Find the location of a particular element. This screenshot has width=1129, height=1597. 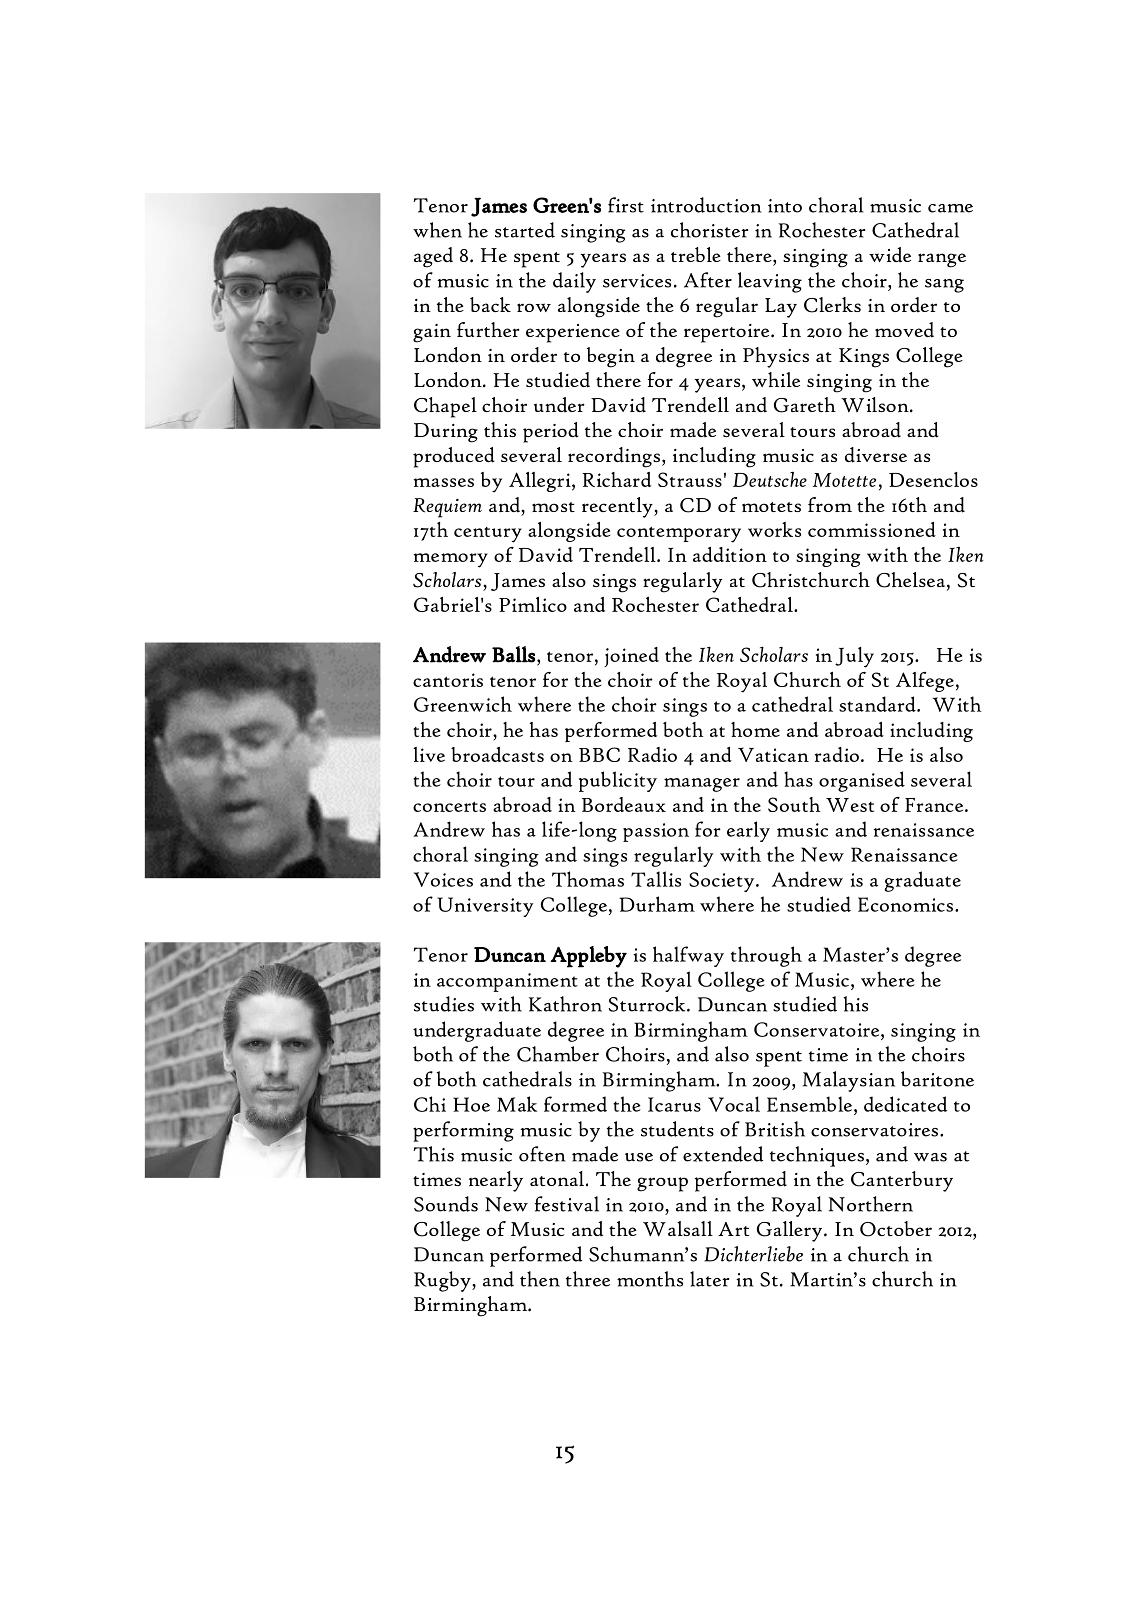

then is located at coordinates (540, 1279).
